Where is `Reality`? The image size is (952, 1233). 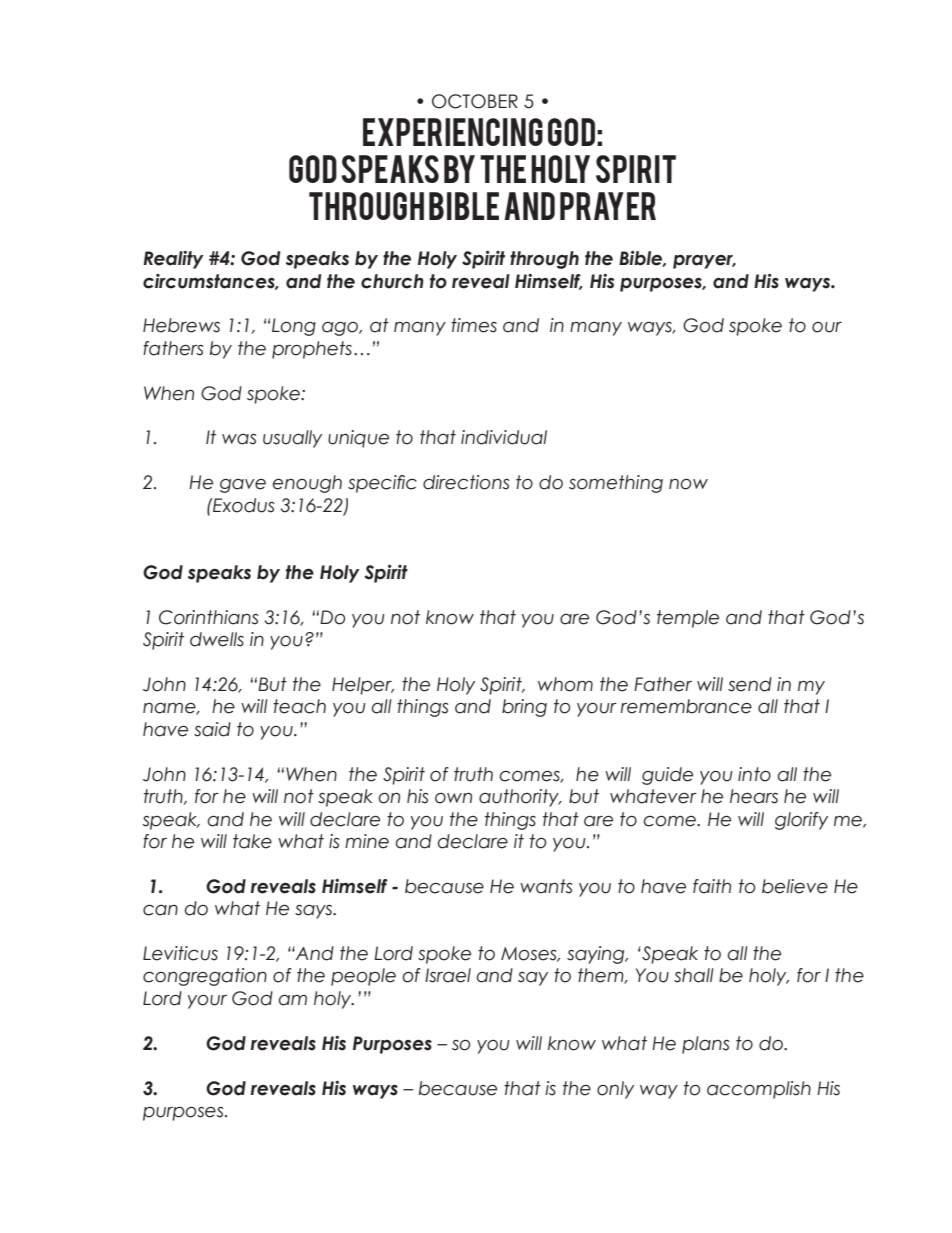 Reality is located at coordinates (173, 259).
